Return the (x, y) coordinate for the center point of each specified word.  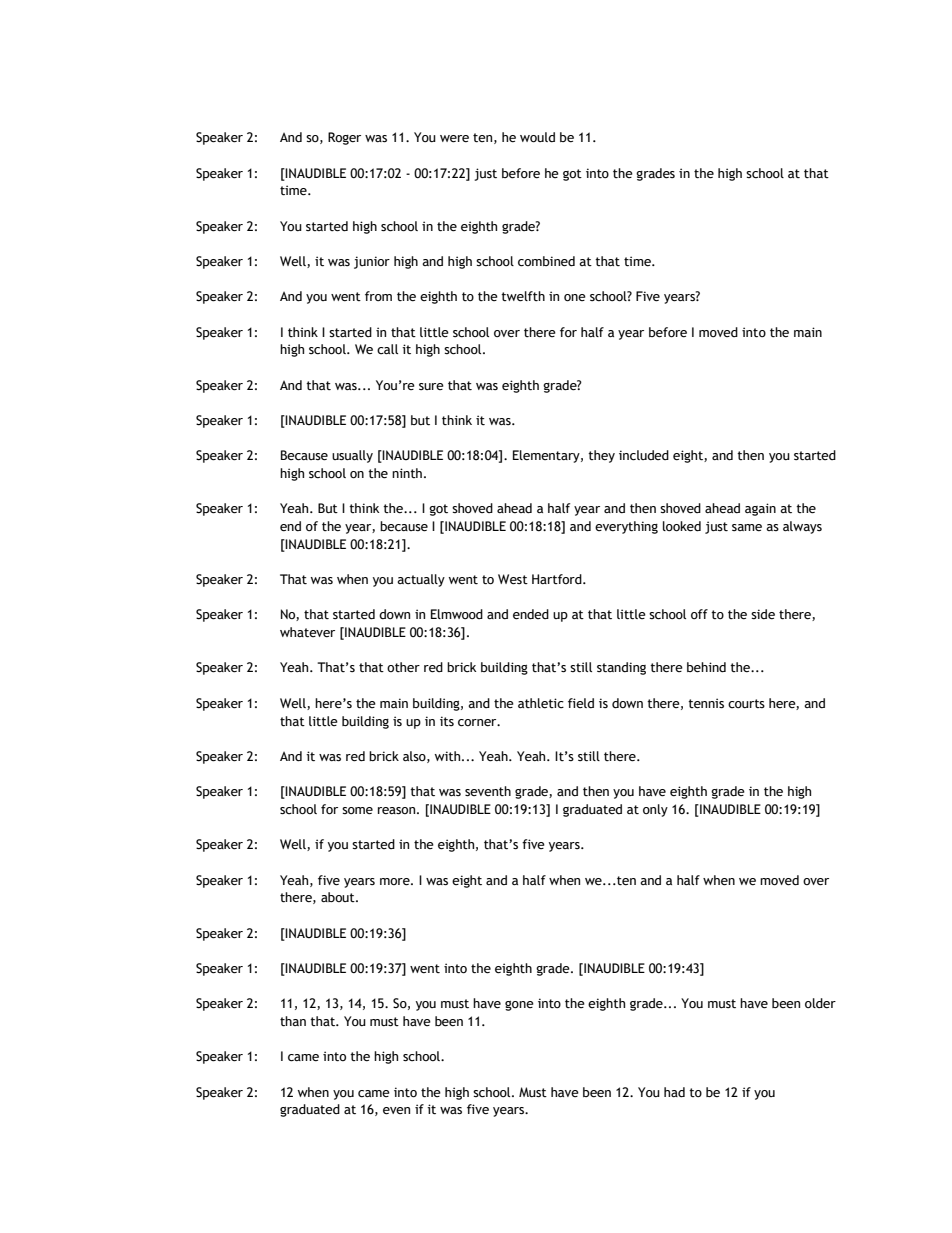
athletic (541, 703)
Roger (344, 138)
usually (352, 456)
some (357, 811)
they (601, 456)
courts (746, 703)
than (293, 1021)
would (537, 137)
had (674, 1092)
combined (546, 261)
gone (519, 1006)
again (760, 509)
